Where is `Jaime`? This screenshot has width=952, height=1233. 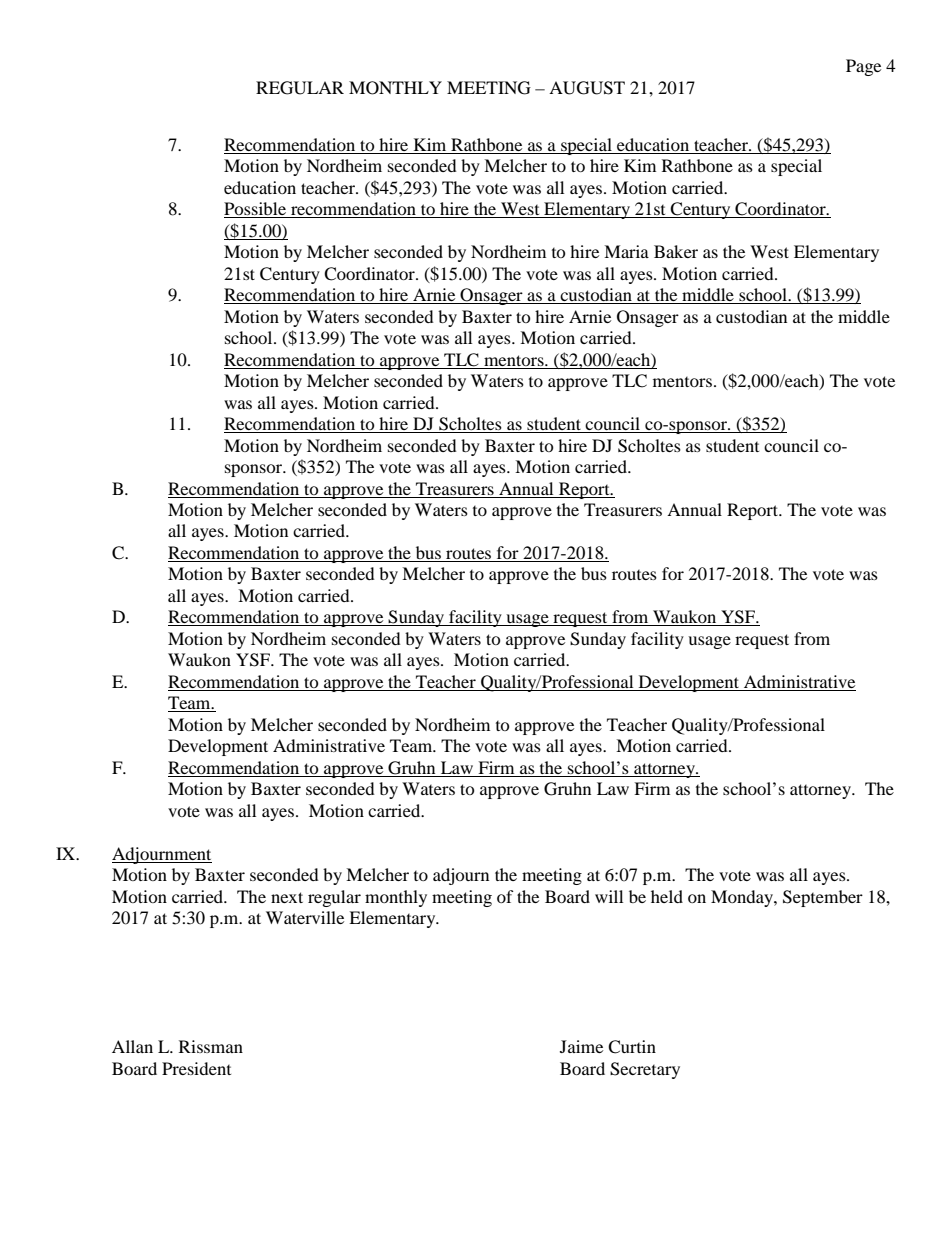
Jaime is located at coordinates (581, 1046).
